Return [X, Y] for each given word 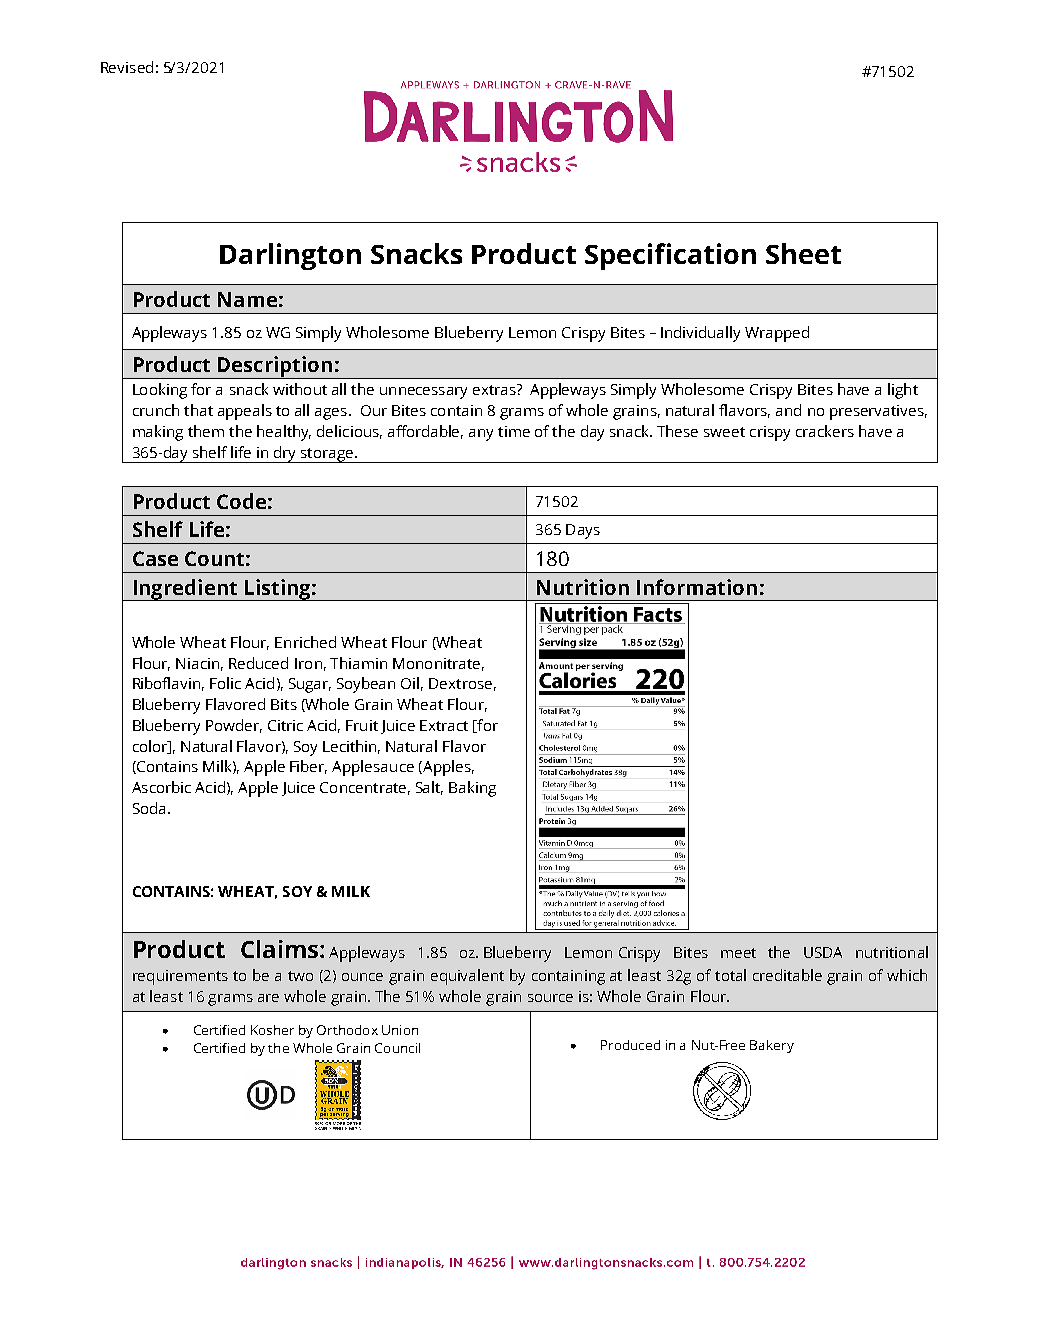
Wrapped [777, 334]
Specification [670, 256]
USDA [823, 952]
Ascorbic [161, 787]
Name [247, 299]
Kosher [272, 1030]
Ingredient [185, 590]
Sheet [803, 253]
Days [583, 531]
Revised [127, 67]
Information [697, 587]
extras [495, 389]
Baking [472, 789]
